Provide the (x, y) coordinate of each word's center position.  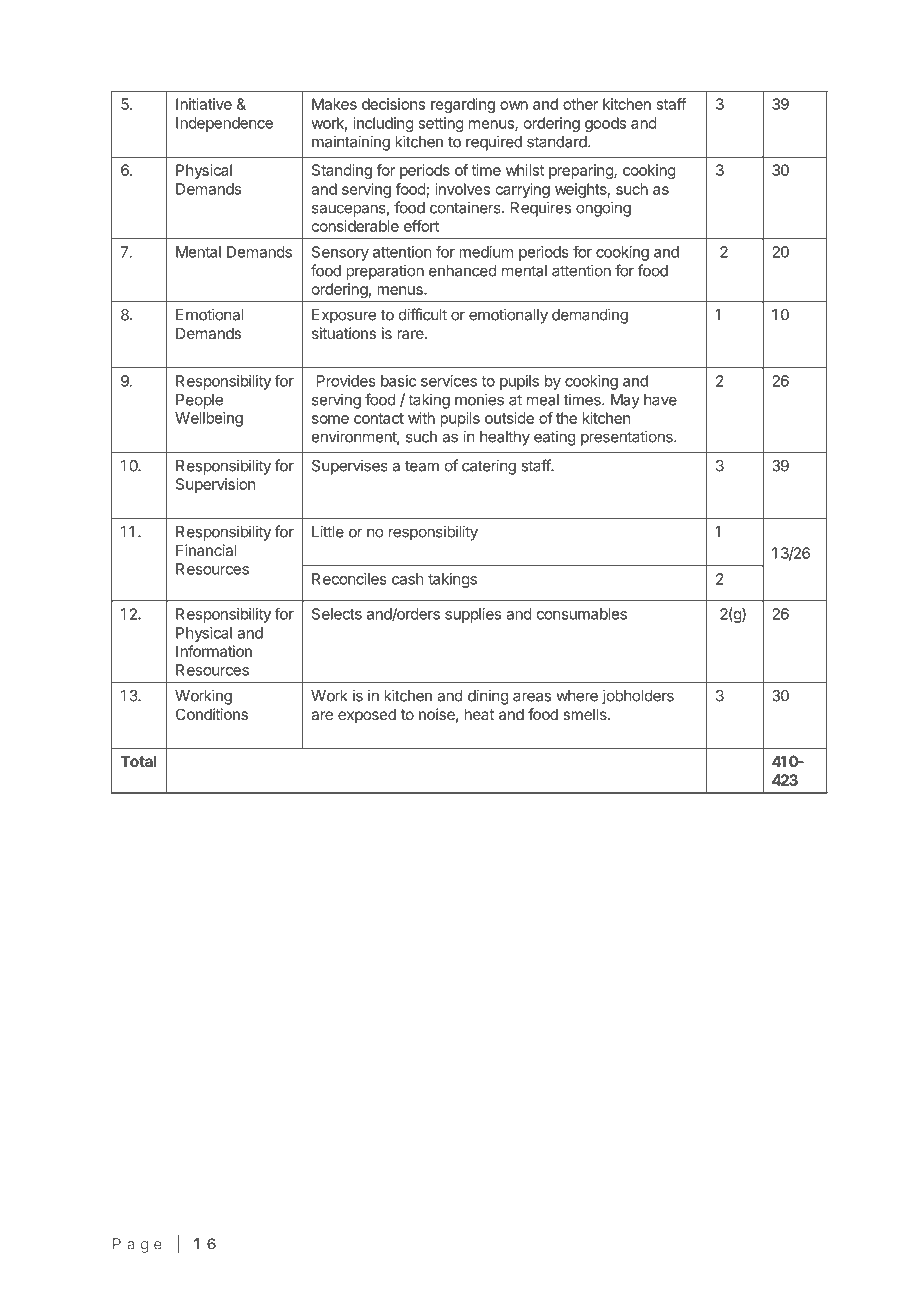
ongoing (603, 209)
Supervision (215, 485)
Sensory (340, 253)
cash (408, 579)
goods (605, 124)
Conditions (212, 714)
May (625, 401)
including (384, 124)
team (422, 466)
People (199, 401)
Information (214, 651)
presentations (628, 438)
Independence (224, 124)
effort (421, 226)
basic (398, 381)
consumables (582, 614)
